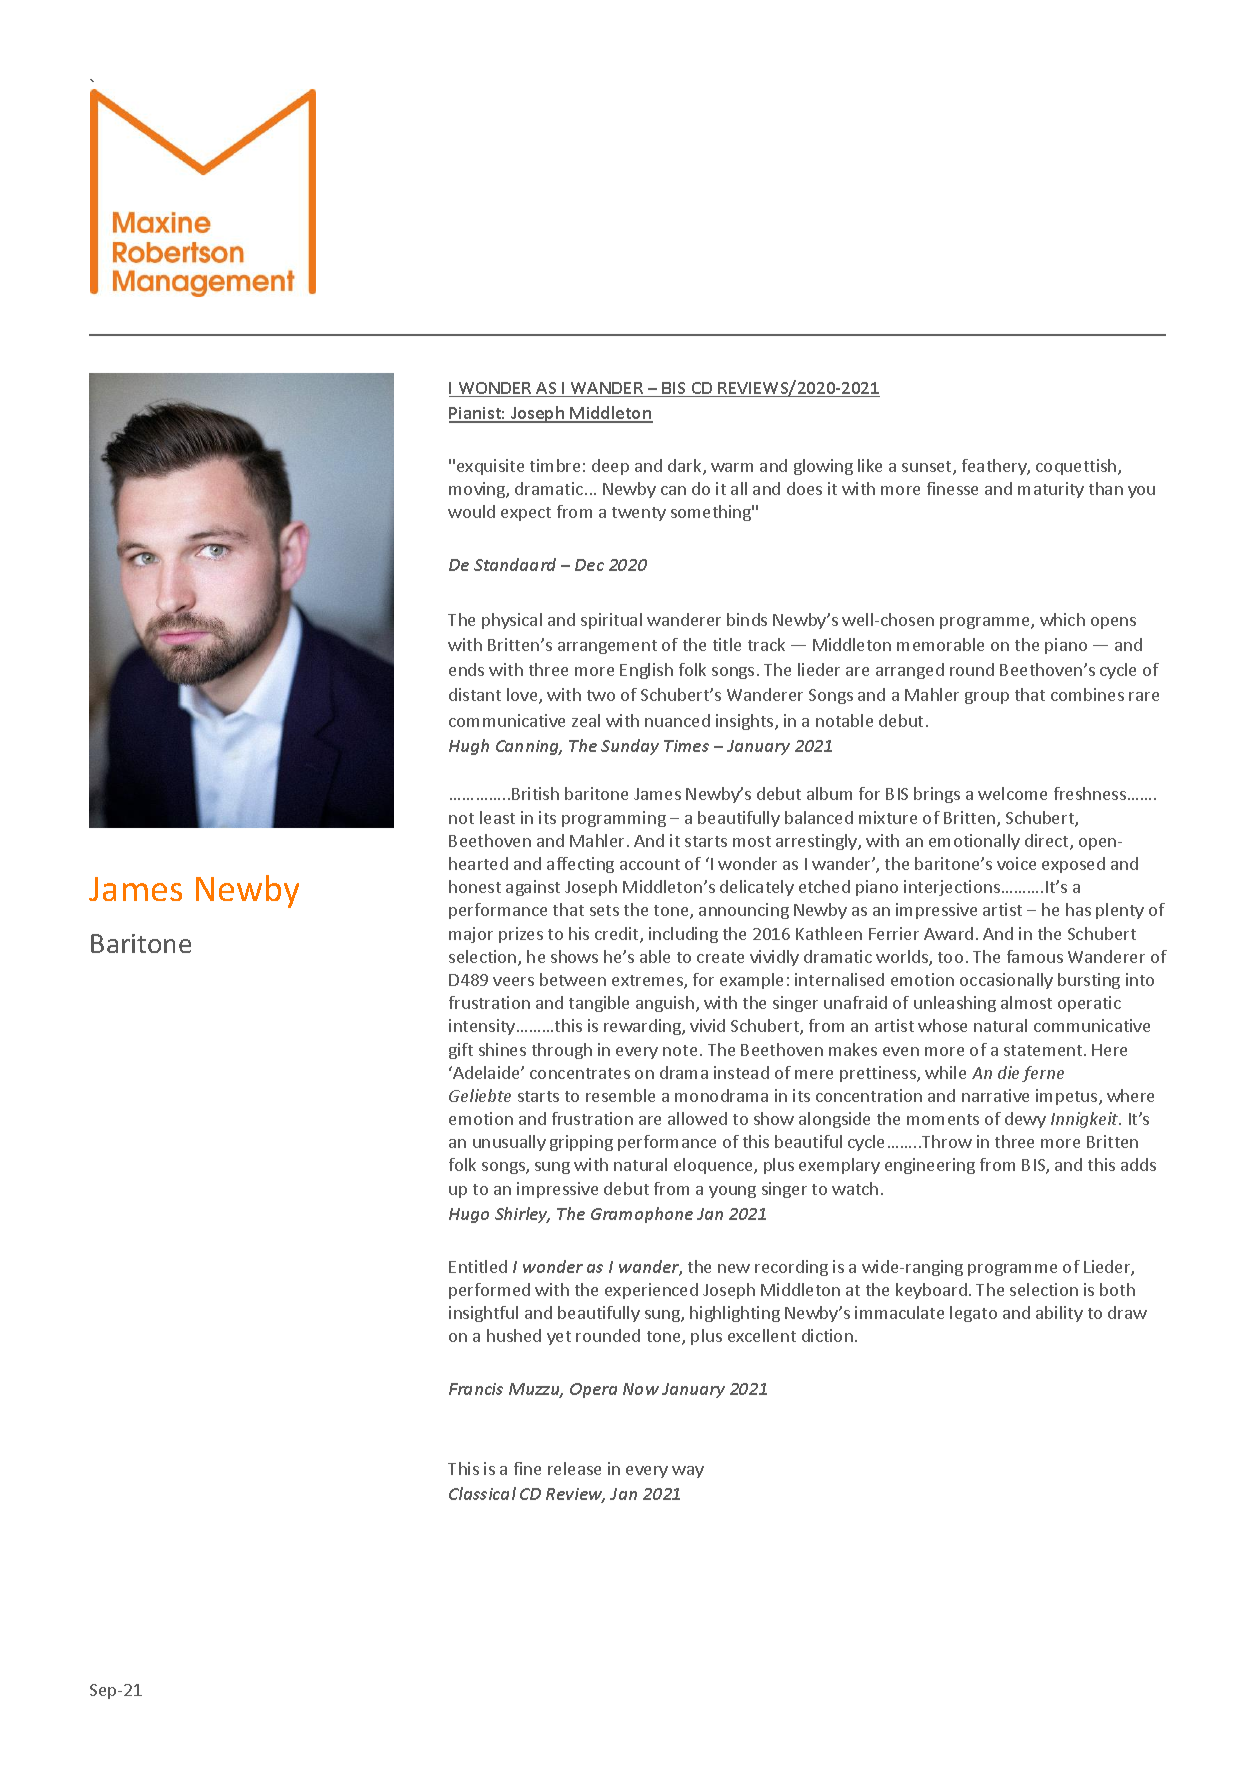  I want to click on internalised, so click(839, 979).
